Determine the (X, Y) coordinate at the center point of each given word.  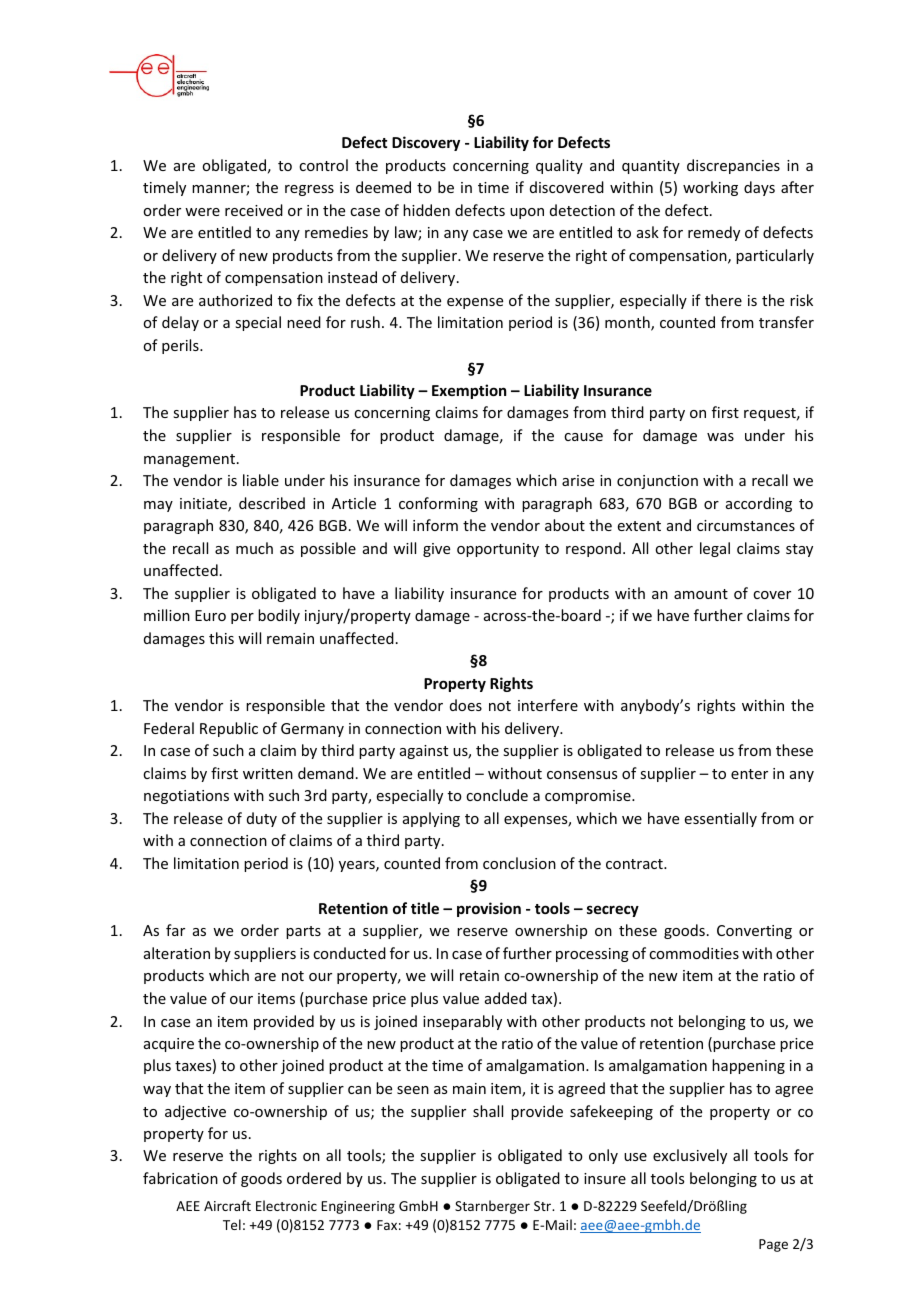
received (254, 210)
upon (527, 213)
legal (715, 549)
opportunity (498, 550)
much (254, 548)
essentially (721, 819)
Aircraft (227, 1205)
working (710, 188)
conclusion (519, 863)
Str (544, 1206)
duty (262, 819)
